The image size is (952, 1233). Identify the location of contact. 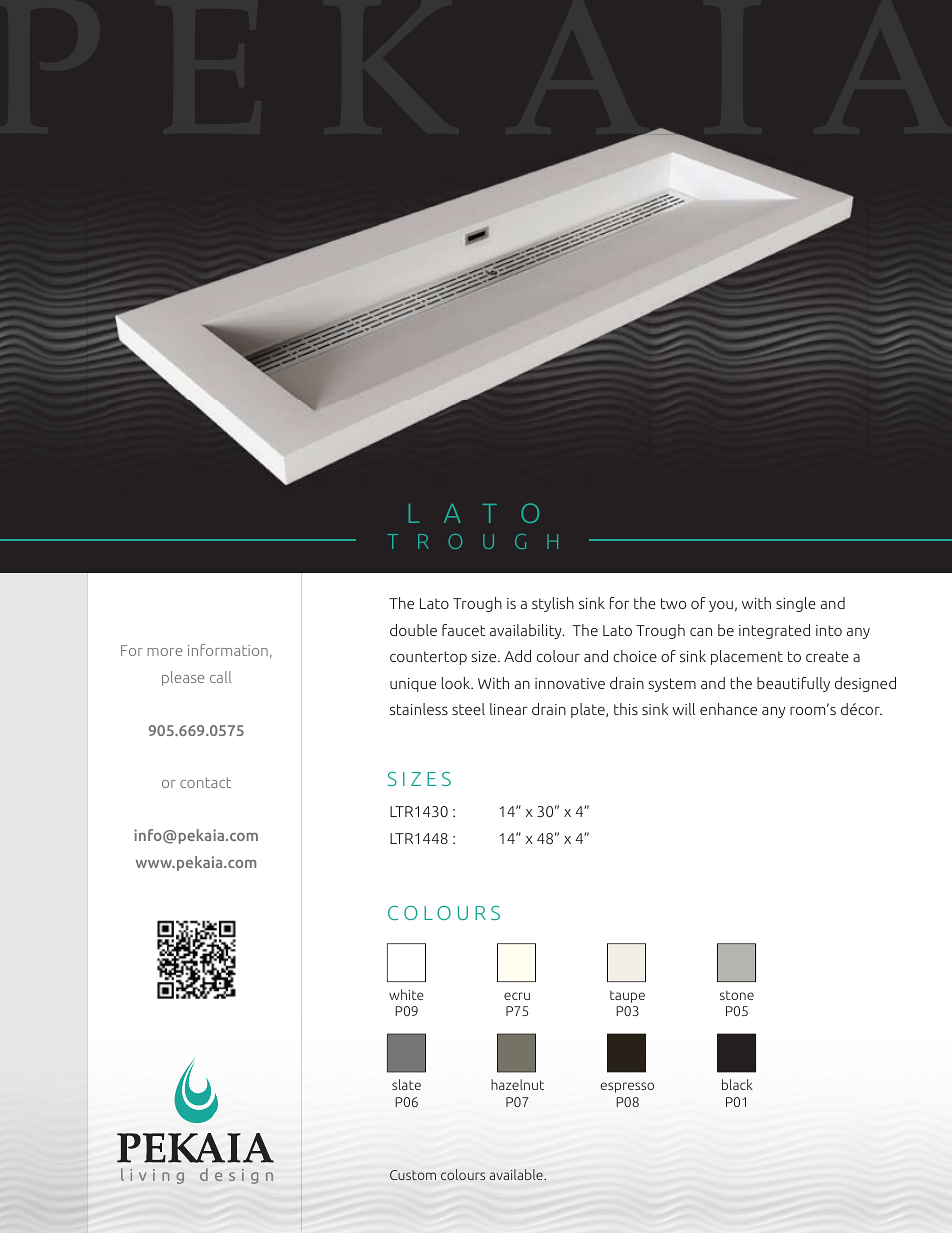
(205, 782).
